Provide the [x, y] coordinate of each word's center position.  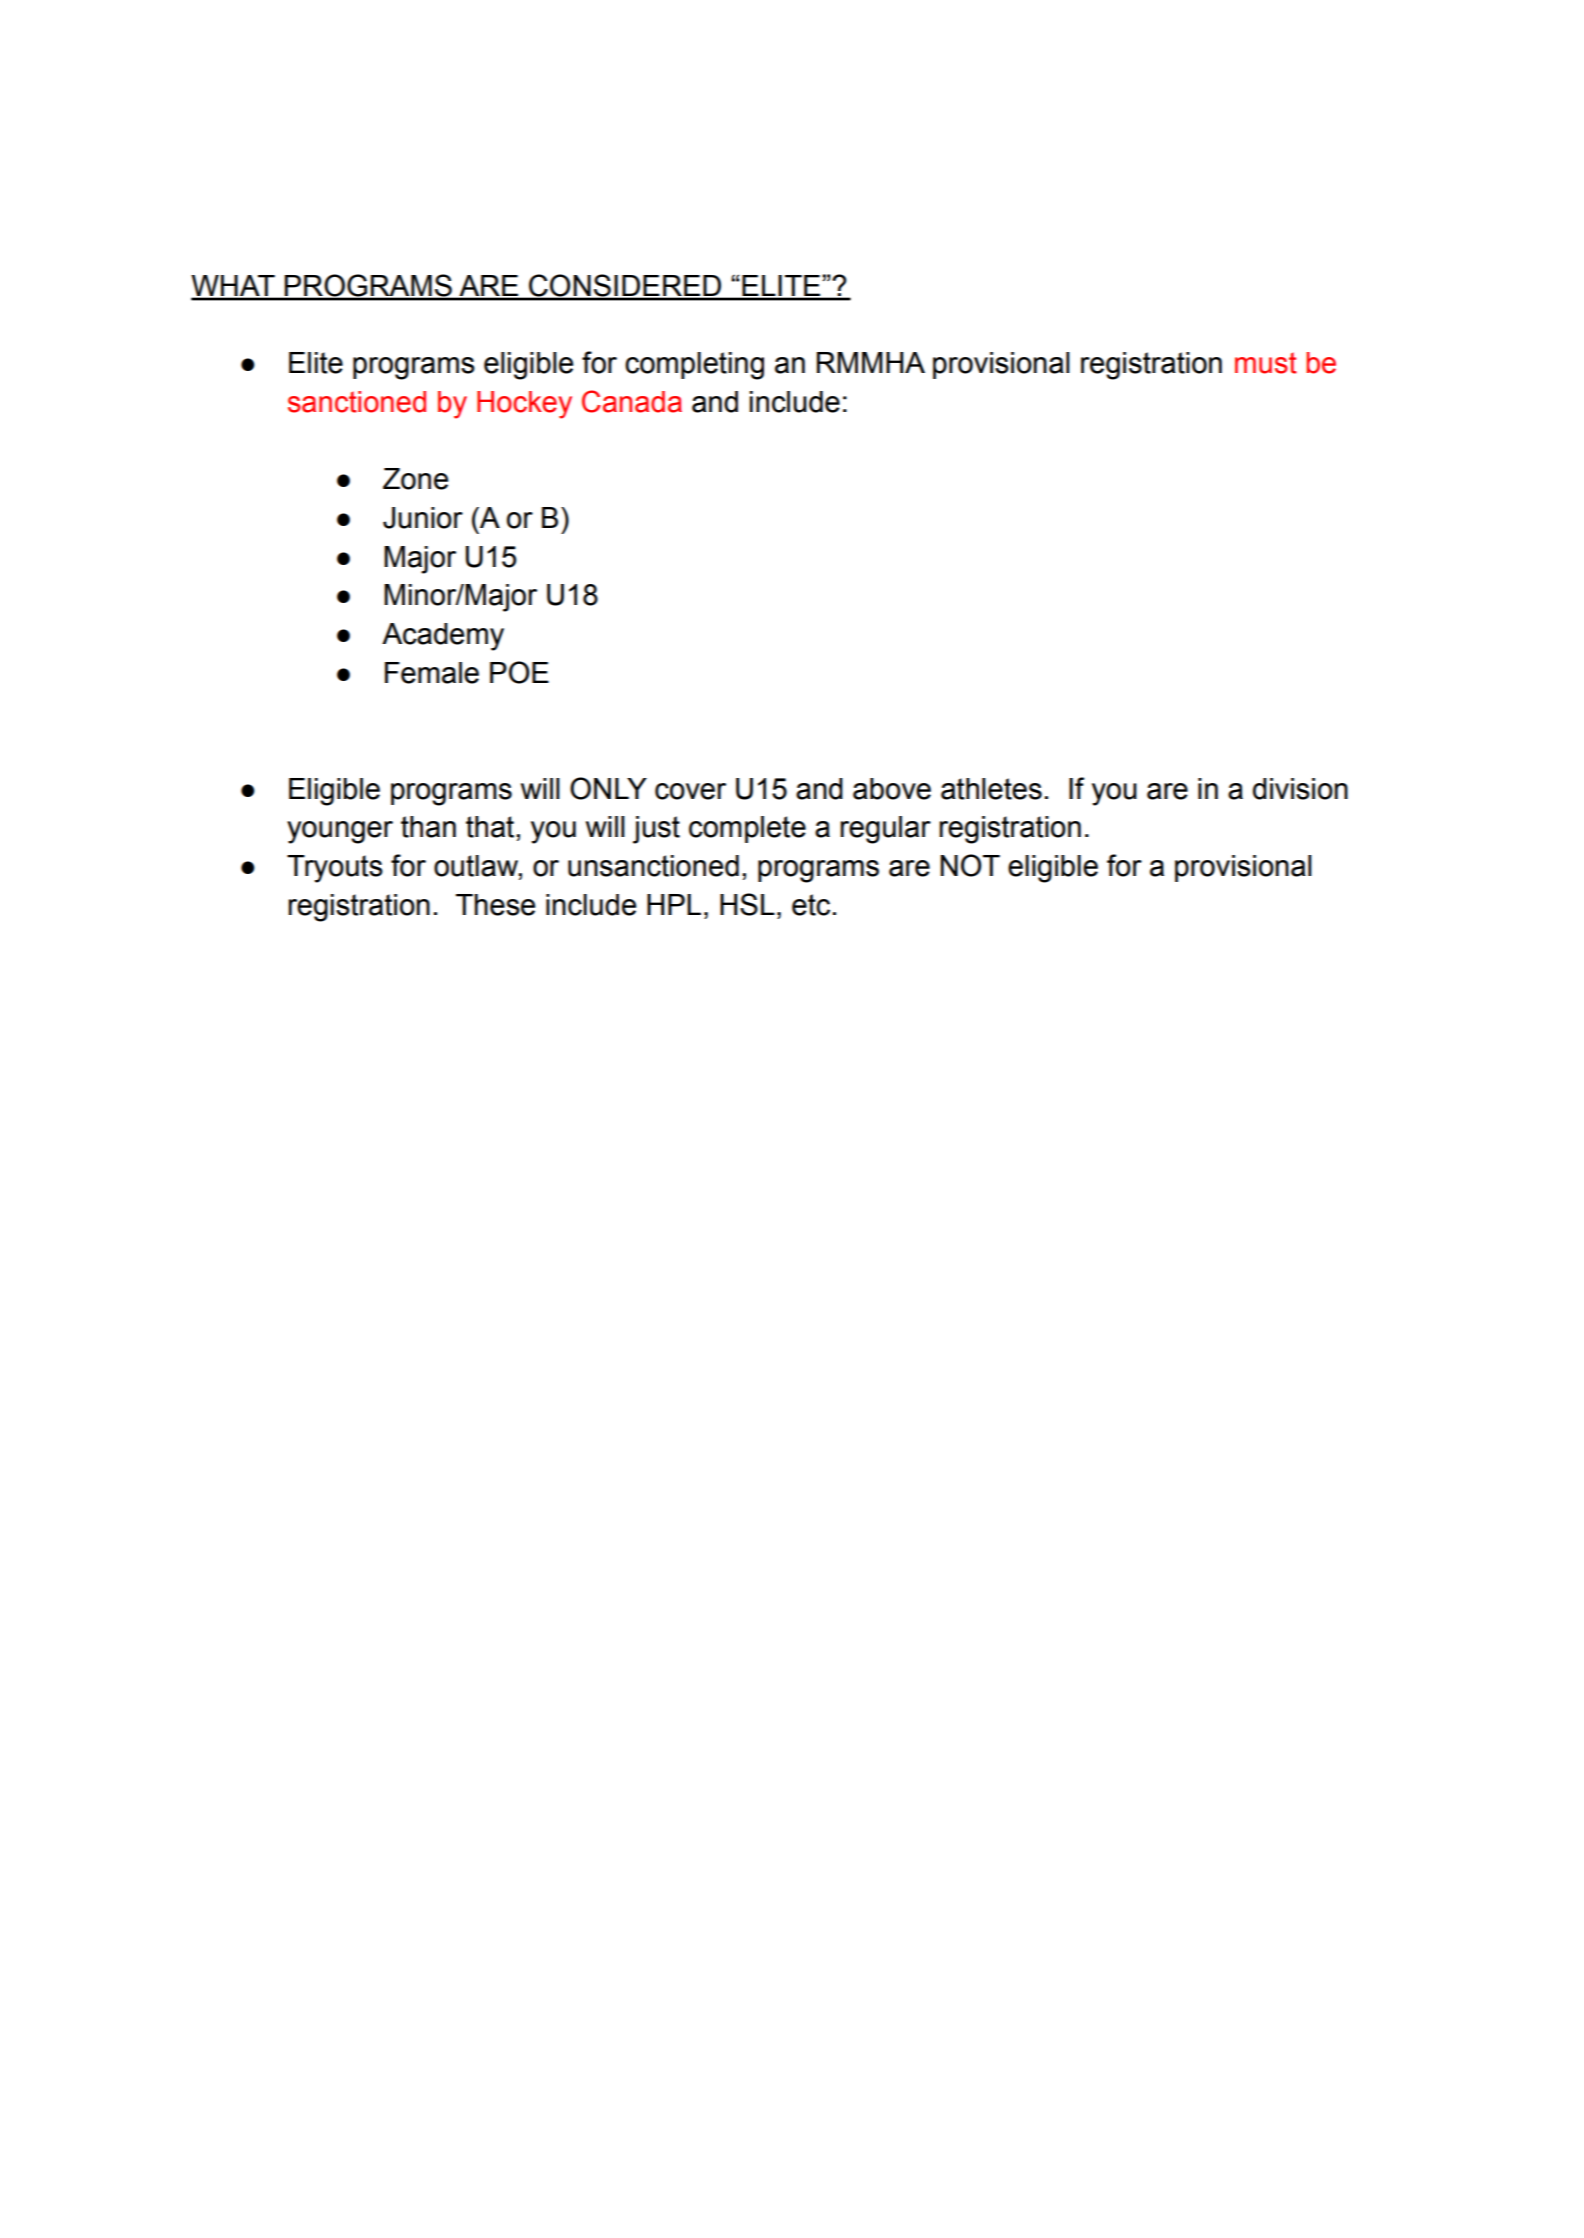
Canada [632, 401]
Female [432, 673]
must [1266, 363]
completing [694, 366]
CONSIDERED [625, 286]
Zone [415, 479]
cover [690, 791]
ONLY [608, 788]
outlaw [477, 867]
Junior [423, 518]
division [1300, 789]
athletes [991, 789]
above [892, 789]
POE [519, 672]
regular [885, 830]
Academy [443, 637]
